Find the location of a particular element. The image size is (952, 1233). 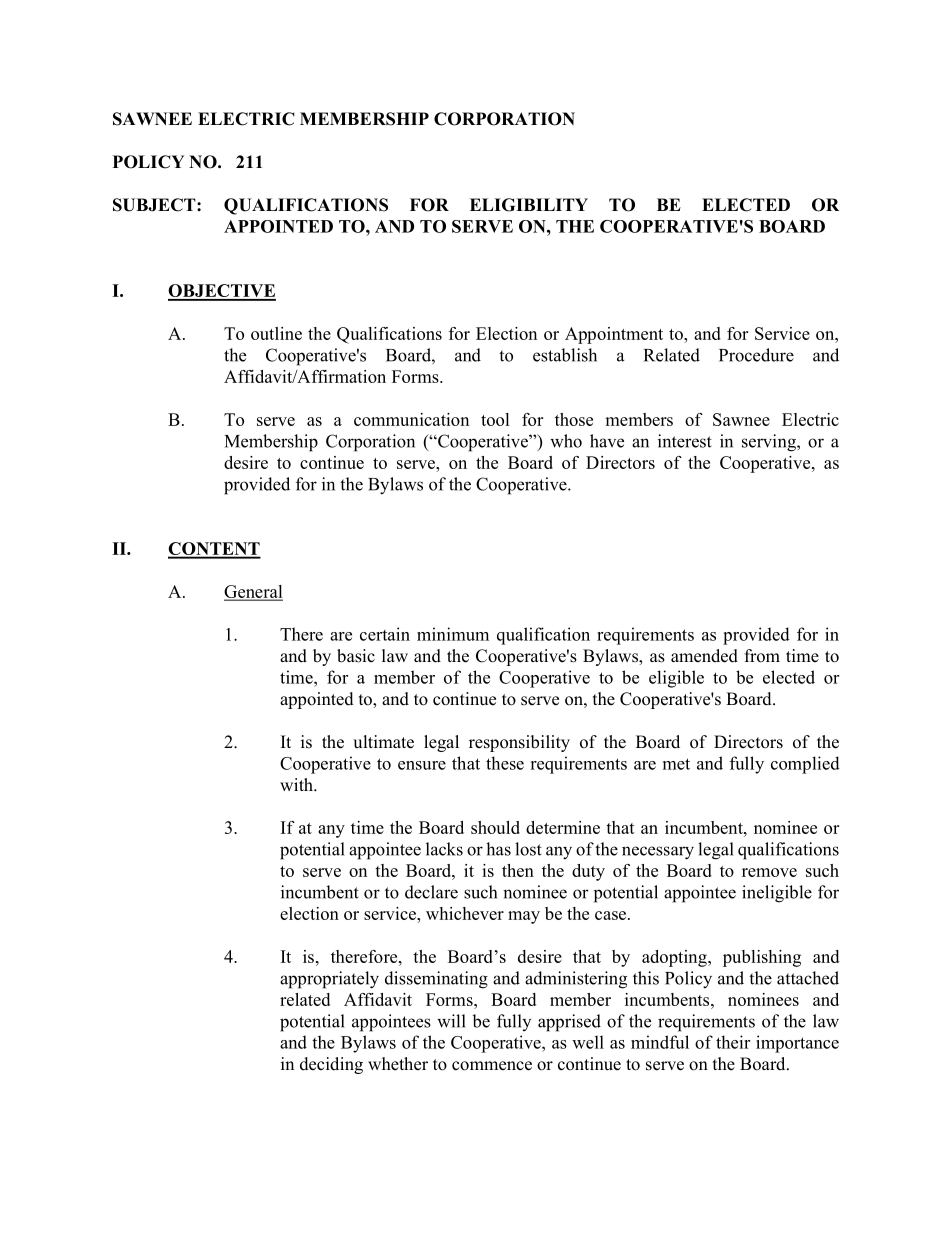

deciding is located at coordinates (331, 1065).
